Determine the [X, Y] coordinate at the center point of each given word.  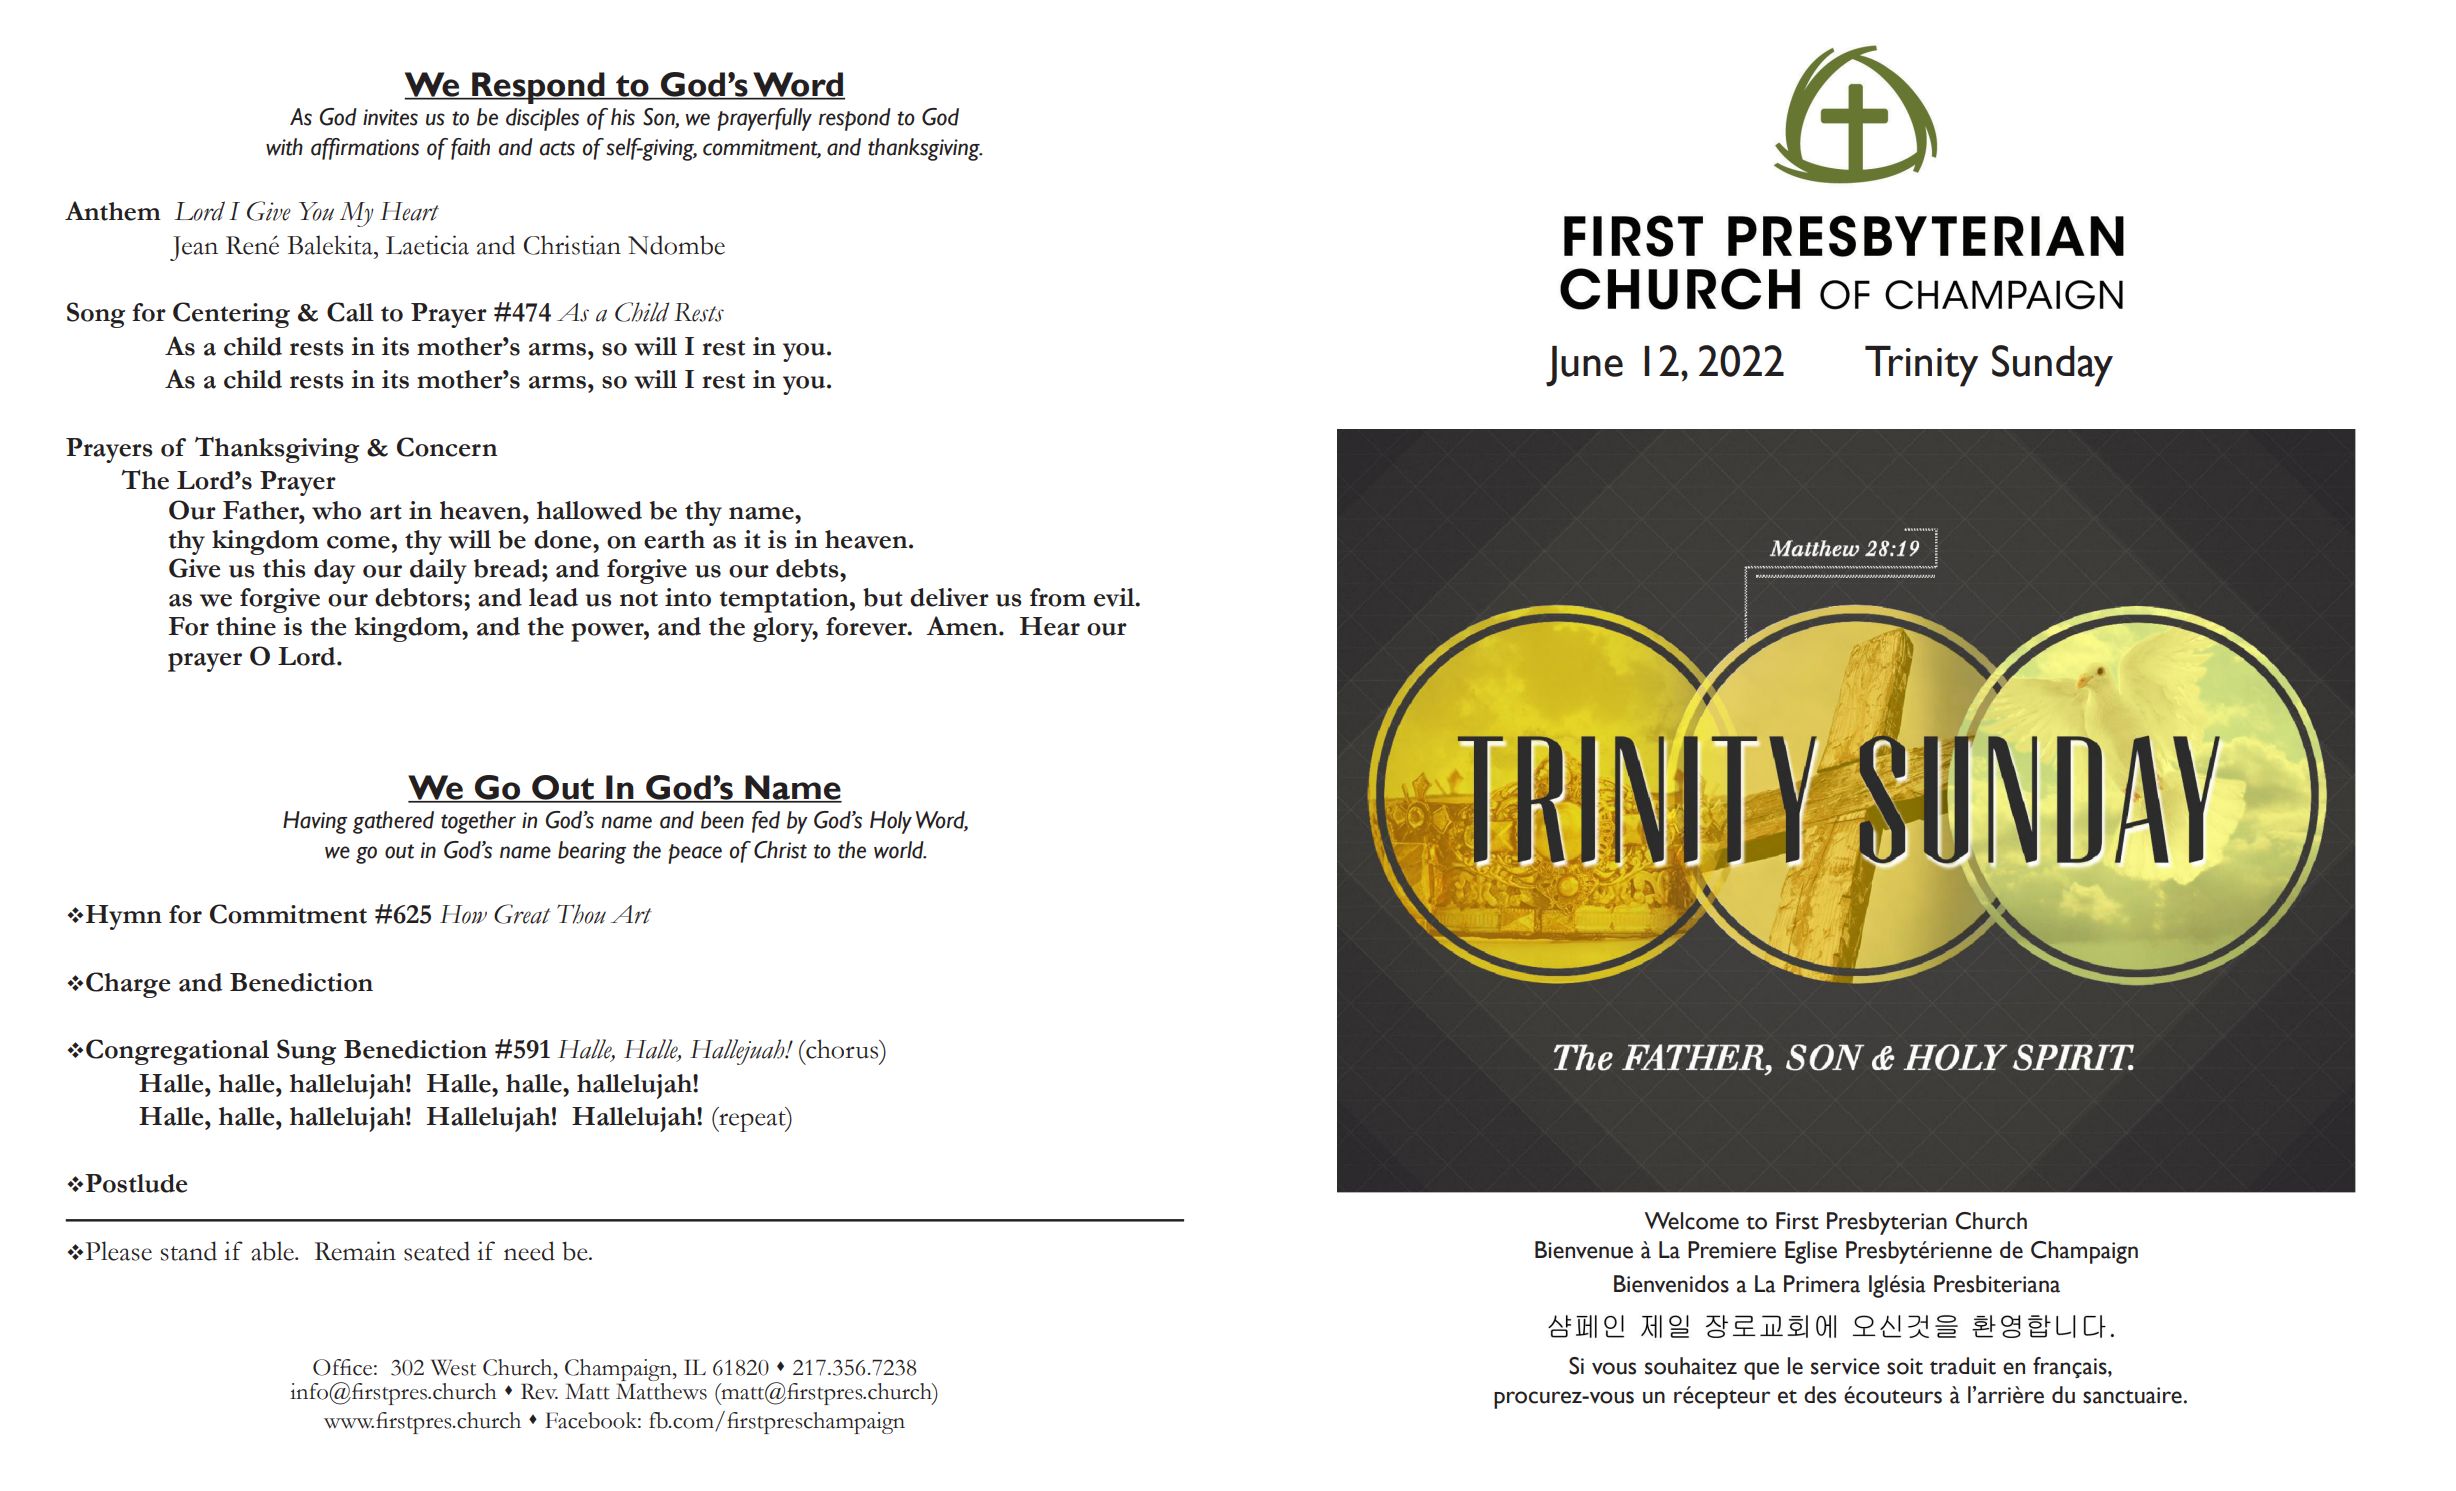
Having [315, 822]
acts [557, 148]
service [1845, 1366]
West [453, 1367]
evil [1115, 597]
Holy [891, 822]
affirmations [365, 149]
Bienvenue [1584, 1250]
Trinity [1921, 366]
